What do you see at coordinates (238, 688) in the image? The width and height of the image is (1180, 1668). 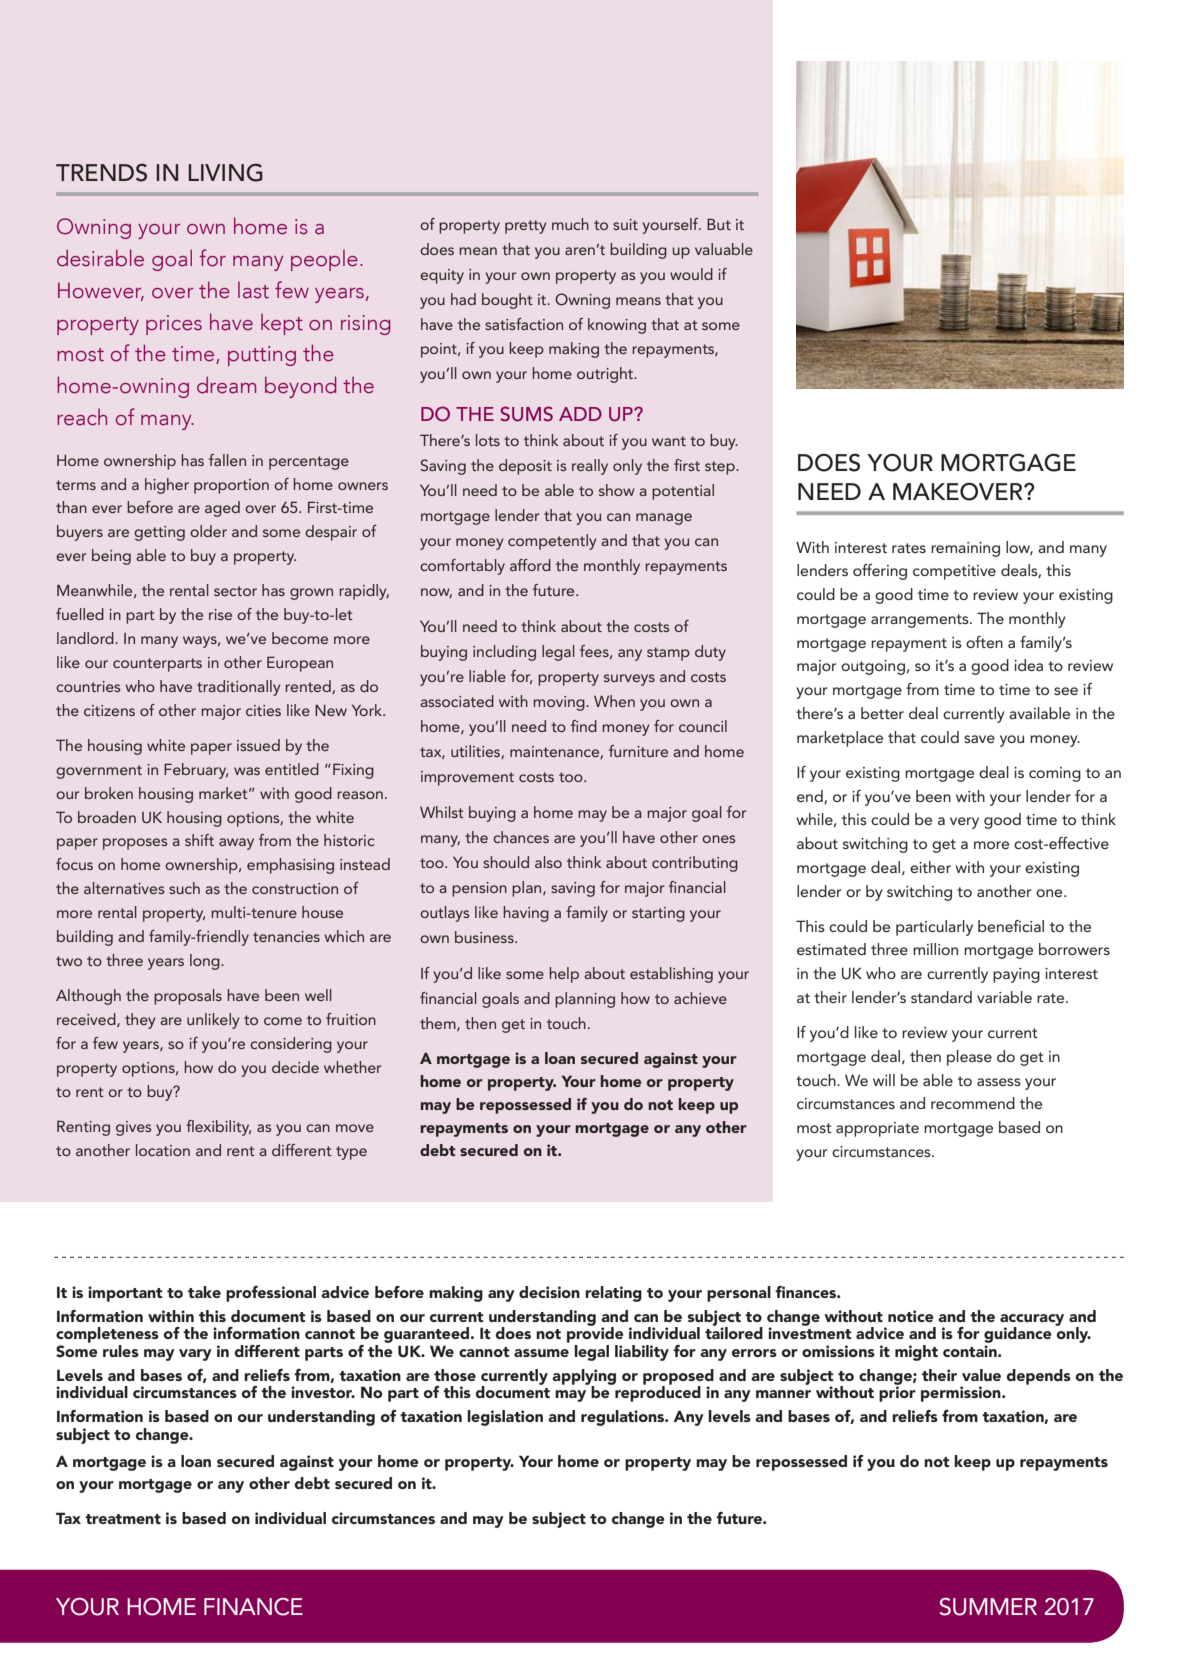 I see `traditionally` at bounding box center [238, 688].
